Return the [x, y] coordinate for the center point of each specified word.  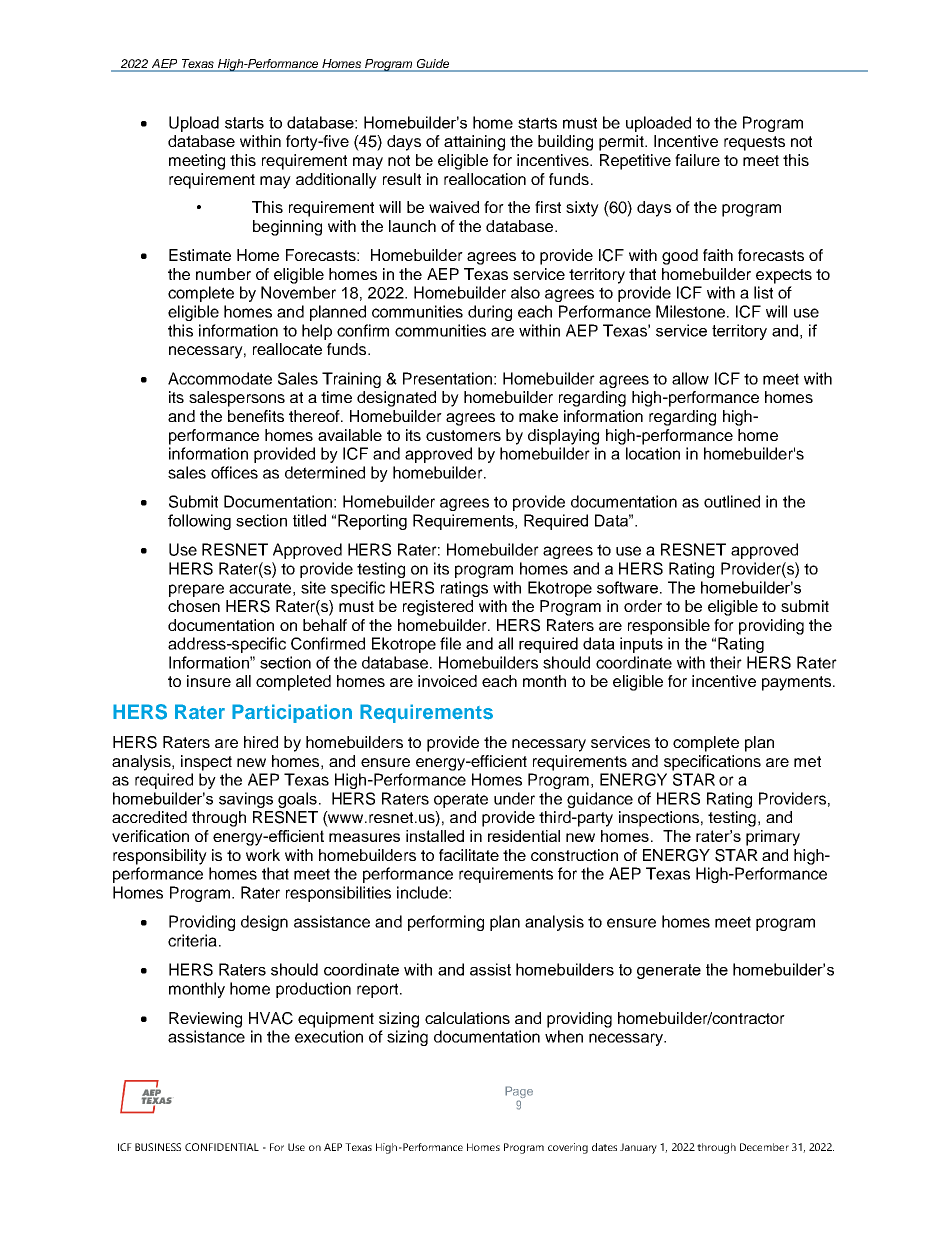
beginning [287, 228]
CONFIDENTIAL [222, 1147]
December [764, 1147]
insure [209, 681]
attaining [474, 143]
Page [519, 1093]
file [450, 643]
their [726, 662]
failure [697, 160]
